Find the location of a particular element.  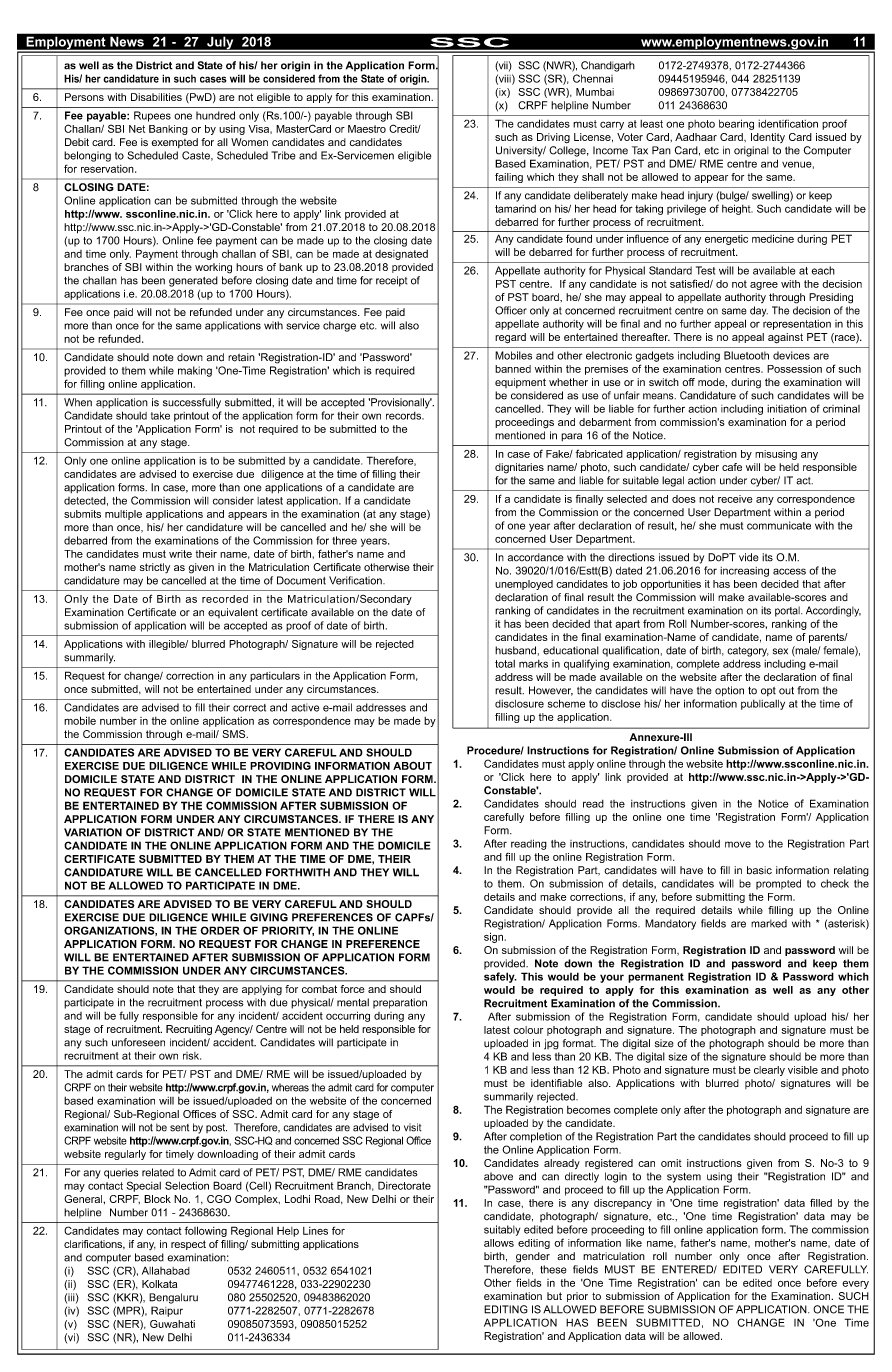

Disabilities is located at coordinates (156, 97).
